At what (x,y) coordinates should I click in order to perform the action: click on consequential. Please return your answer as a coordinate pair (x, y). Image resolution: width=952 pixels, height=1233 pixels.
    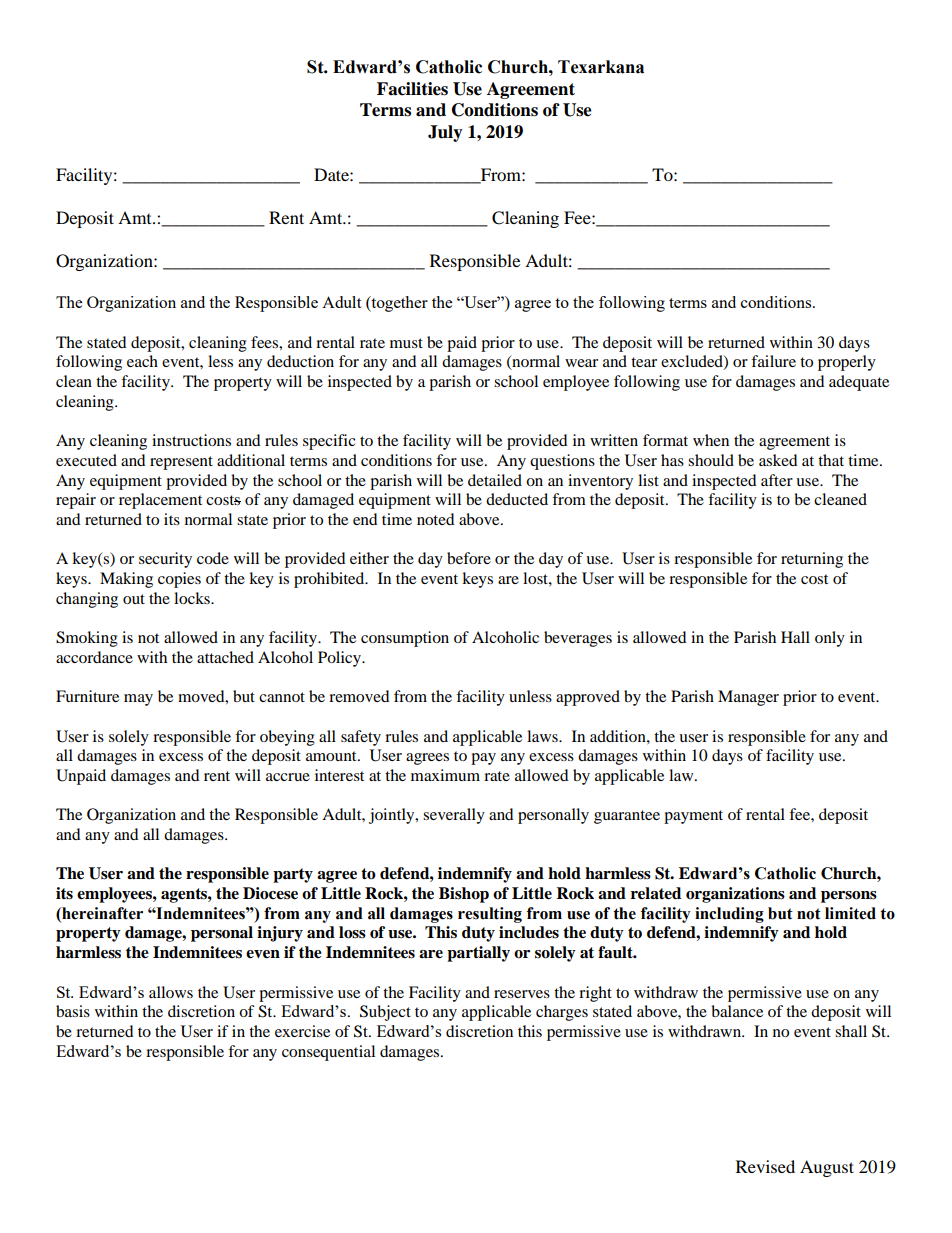
    Looking at the image, I should click on (328, 1053).
